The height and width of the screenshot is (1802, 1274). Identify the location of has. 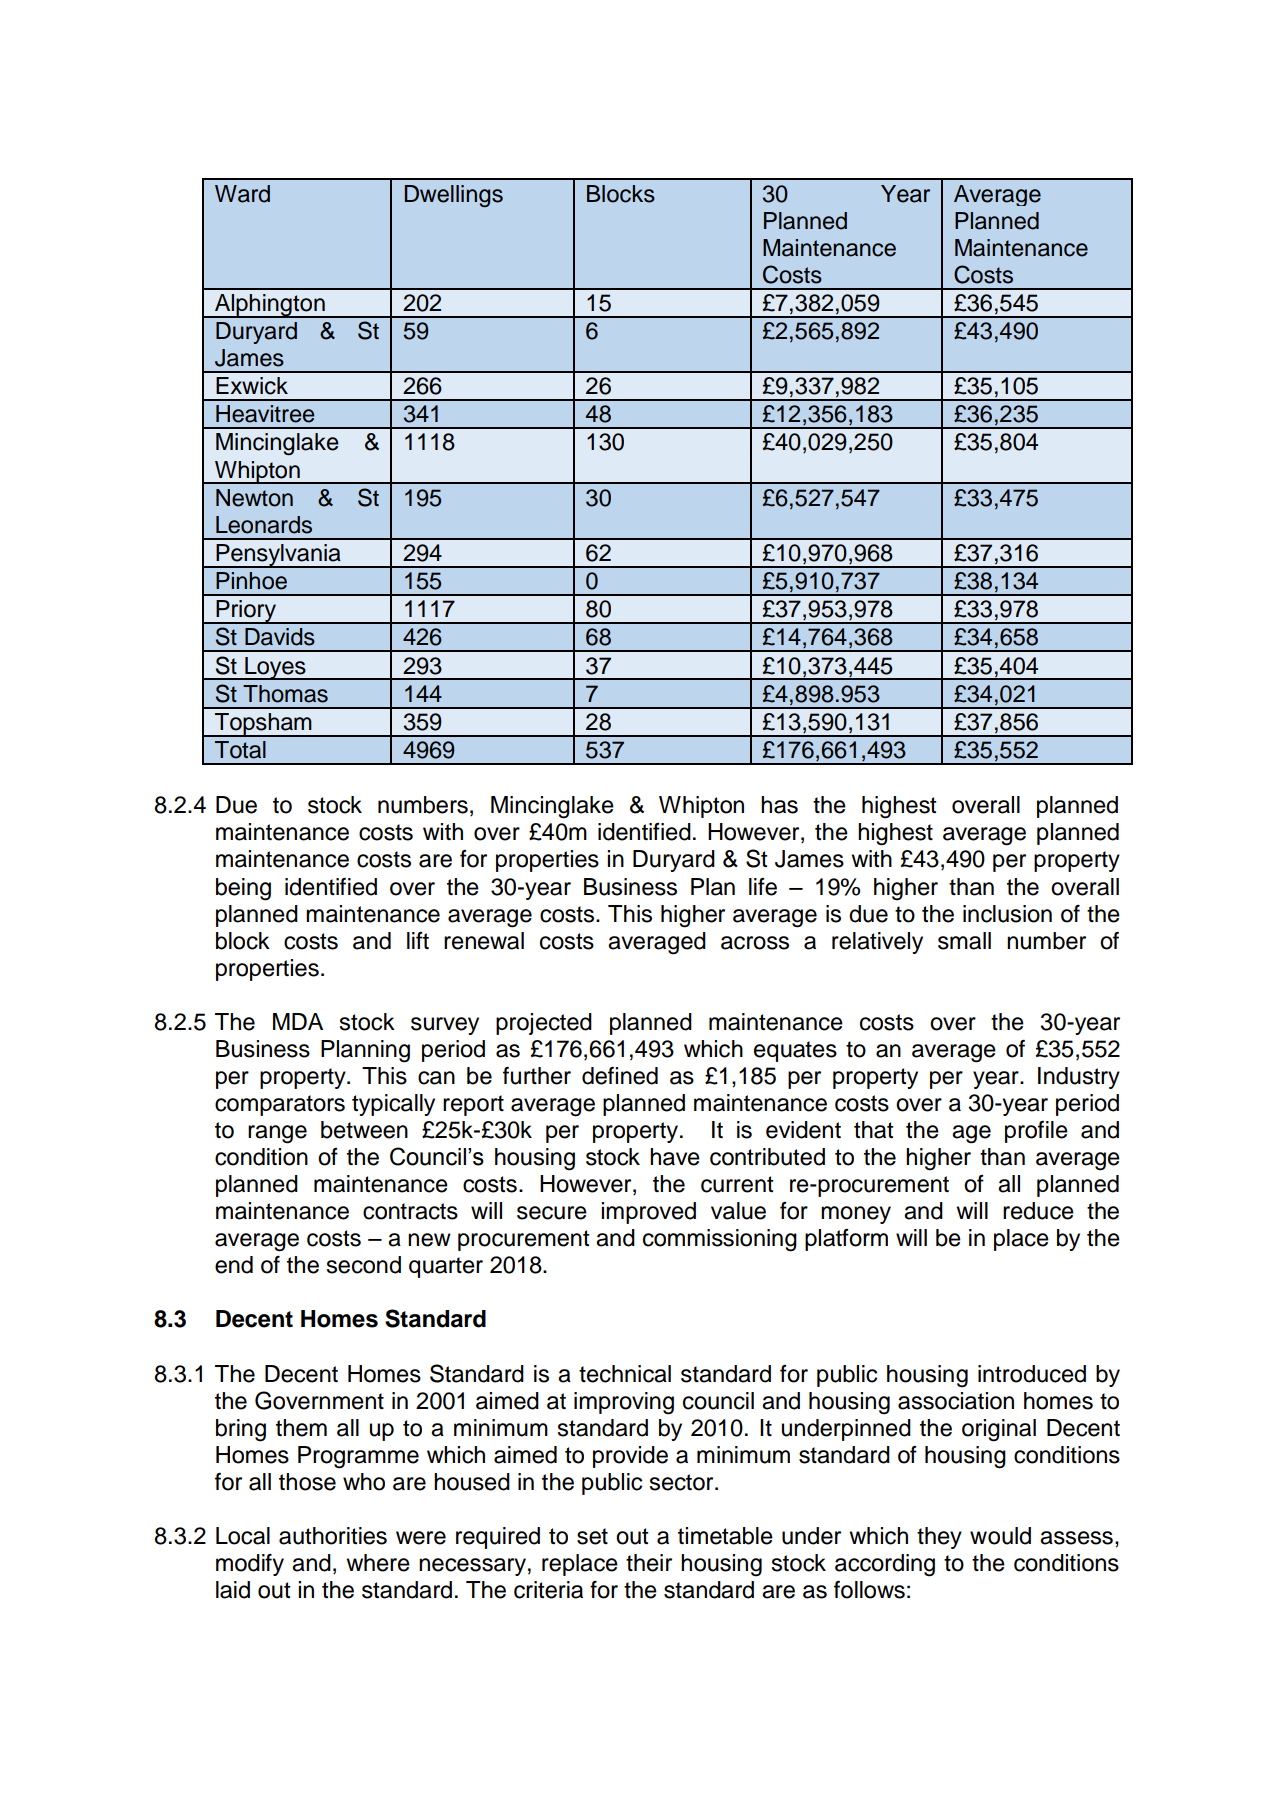
(779, 805).
